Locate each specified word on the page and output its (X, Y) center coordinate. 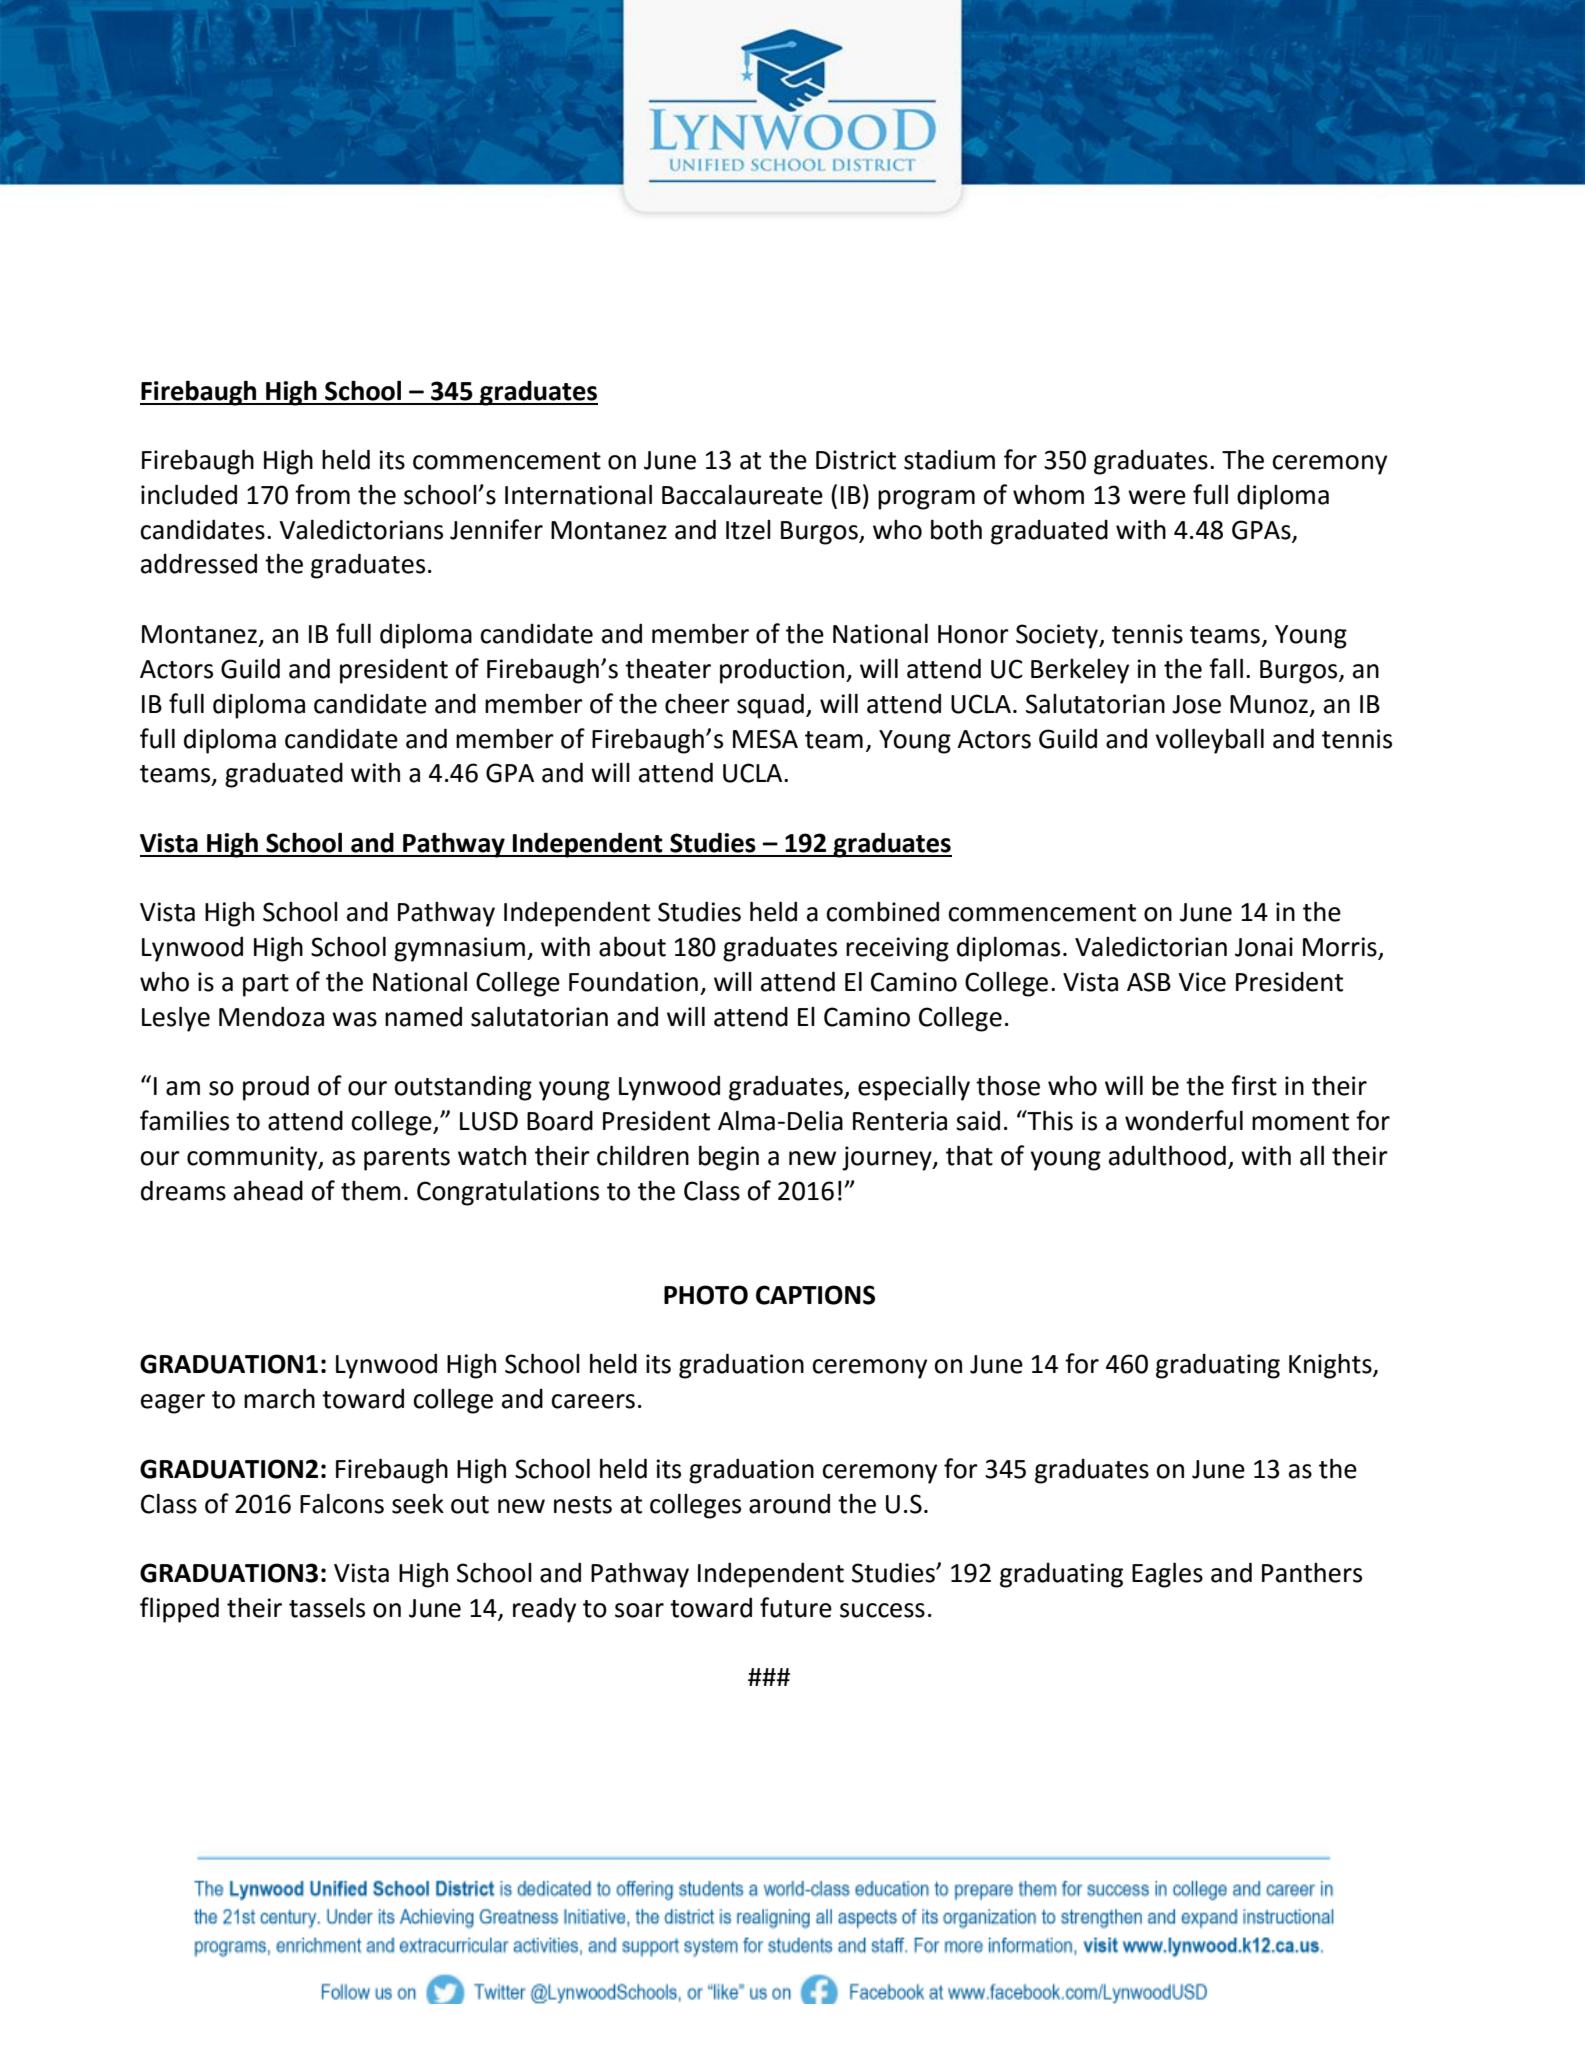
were (1157, 497)
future (796, 1607)
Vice (1202, 982)
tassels (327, 1607)
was (354, 1019)
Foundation (633, 981)
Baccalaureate (742, 494)
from (322, 494)
